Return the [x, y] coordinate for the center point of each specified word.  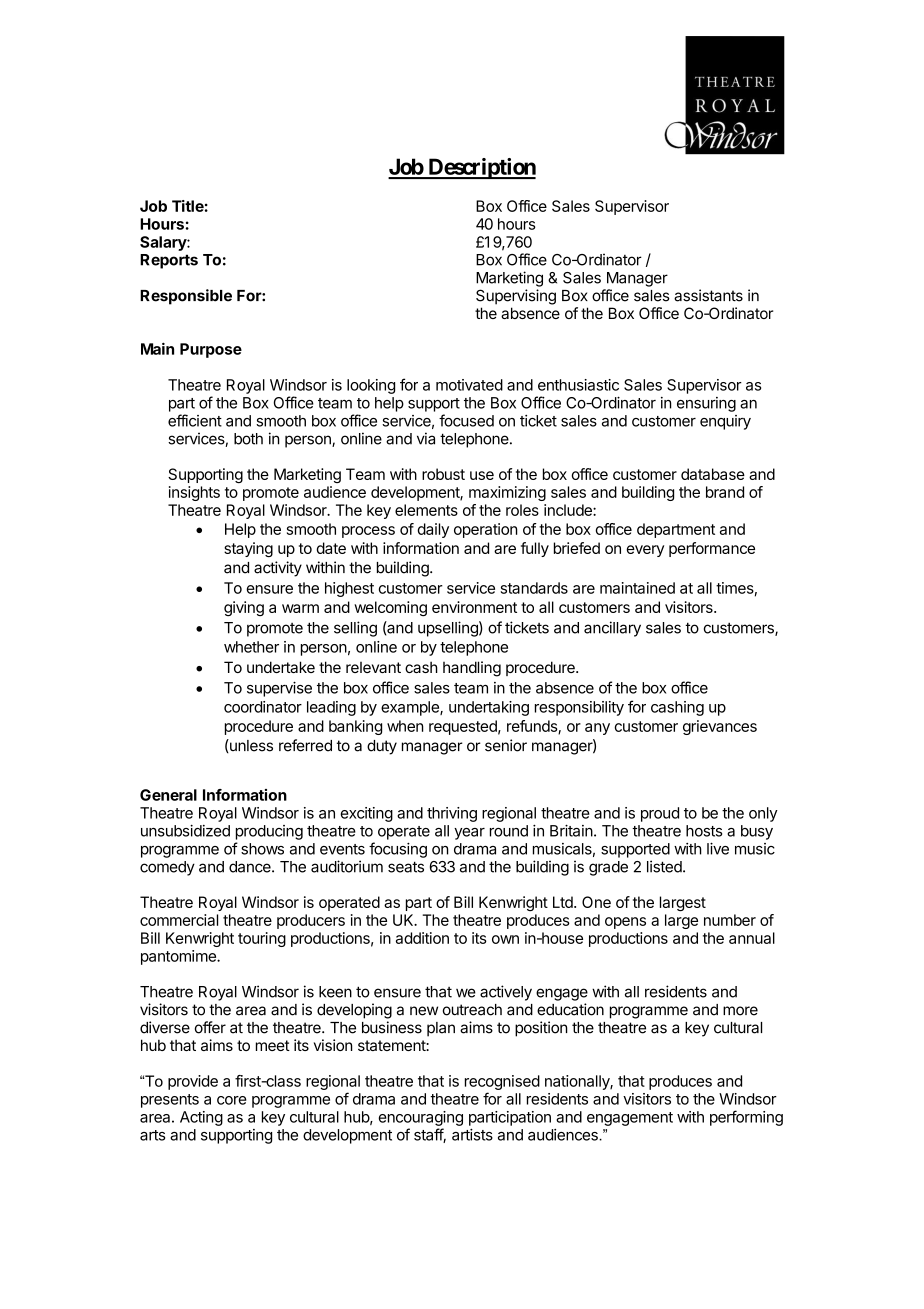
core [232, 1100]
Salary [164, 243]
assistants [708, 295]
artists [472, 1134]
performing [746, 1118]
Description [481, 168]
